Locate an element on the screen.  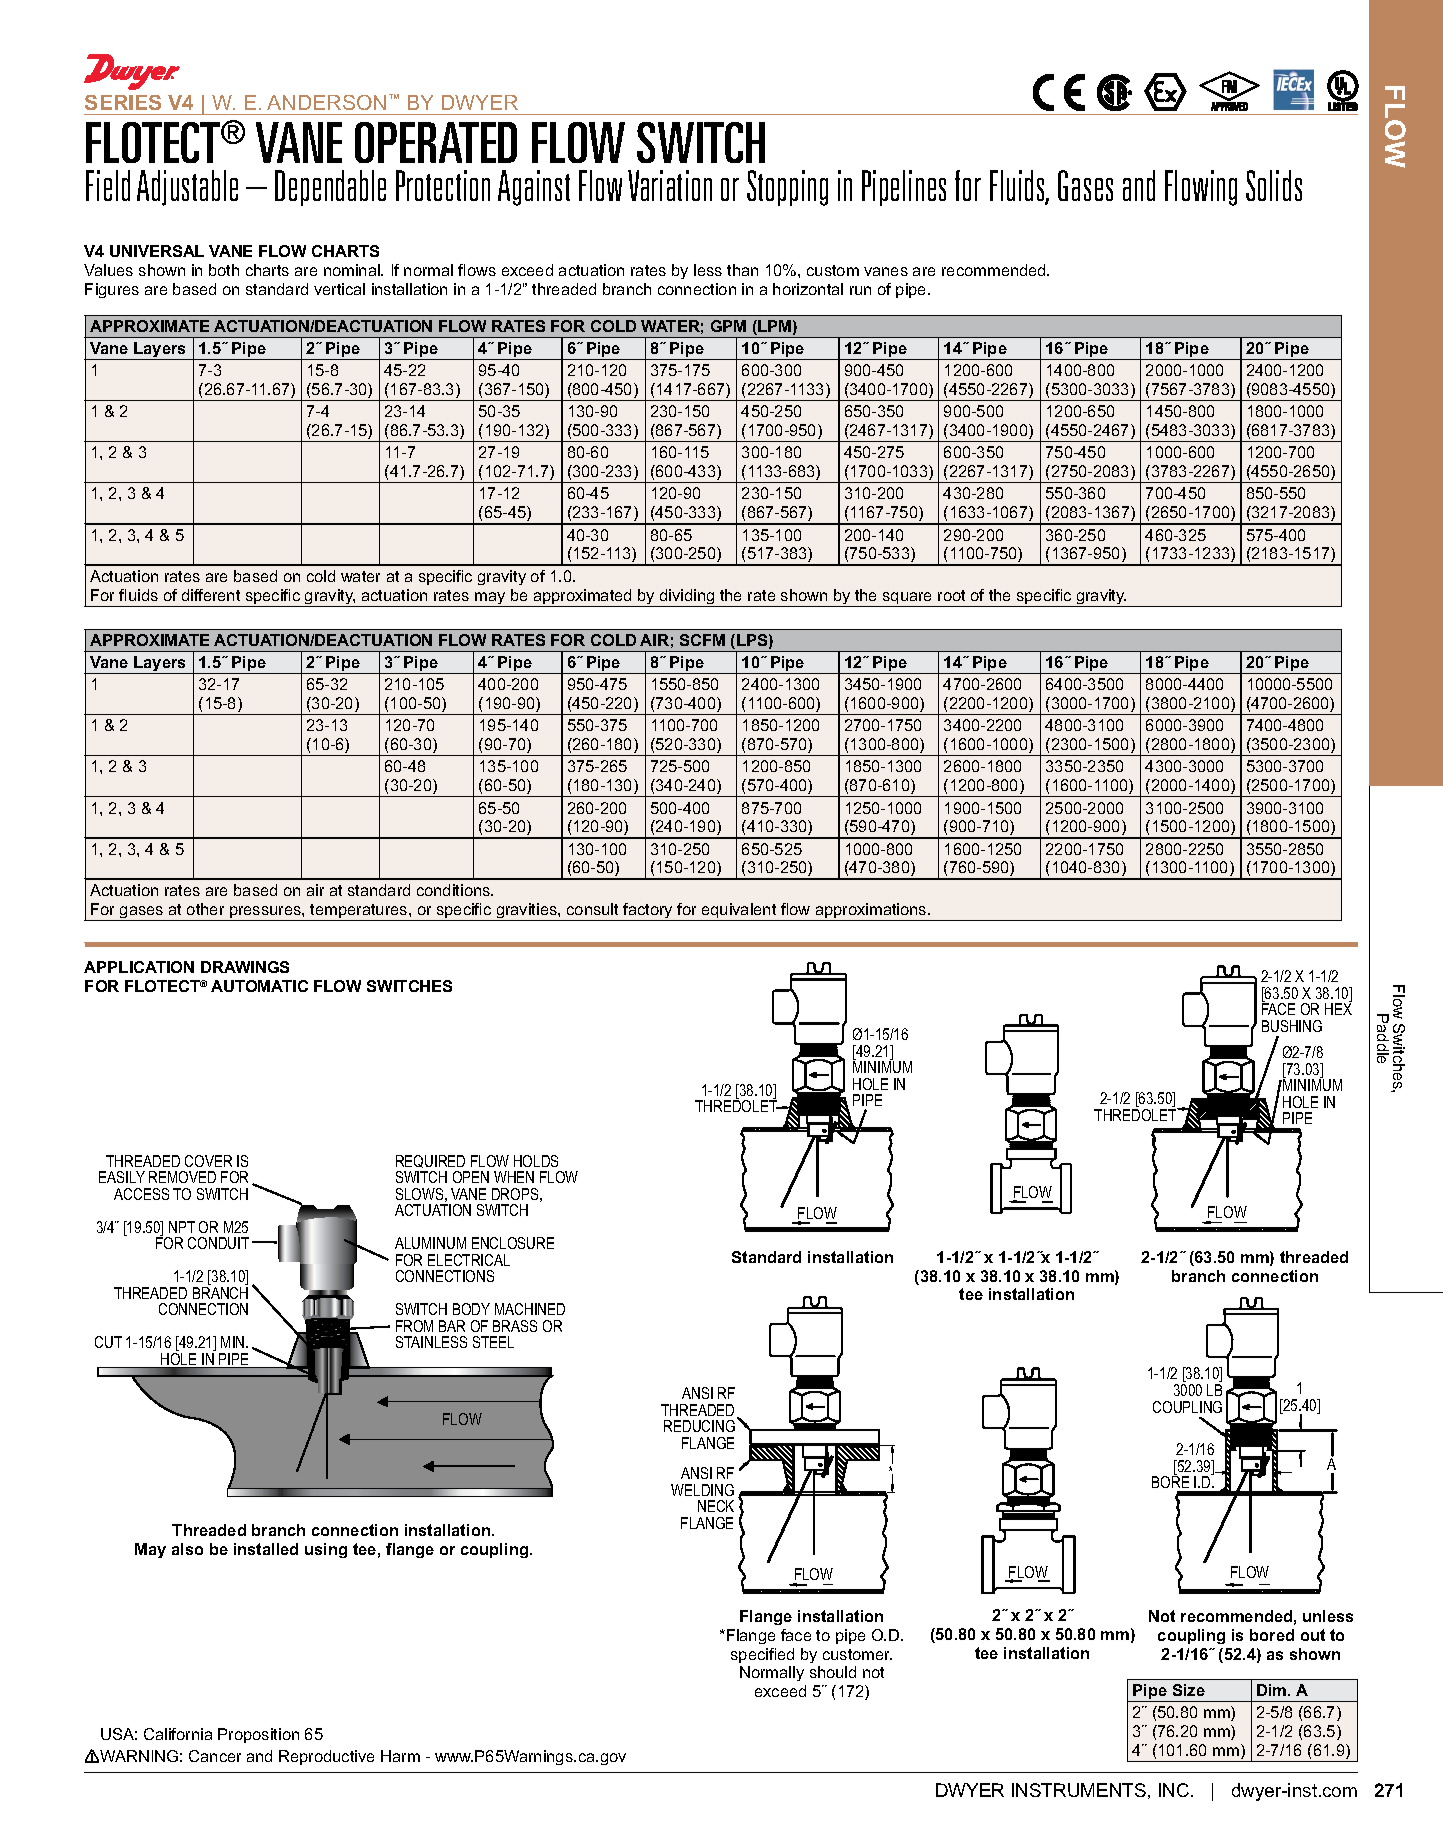
different is located at coordinates (211, 595).
